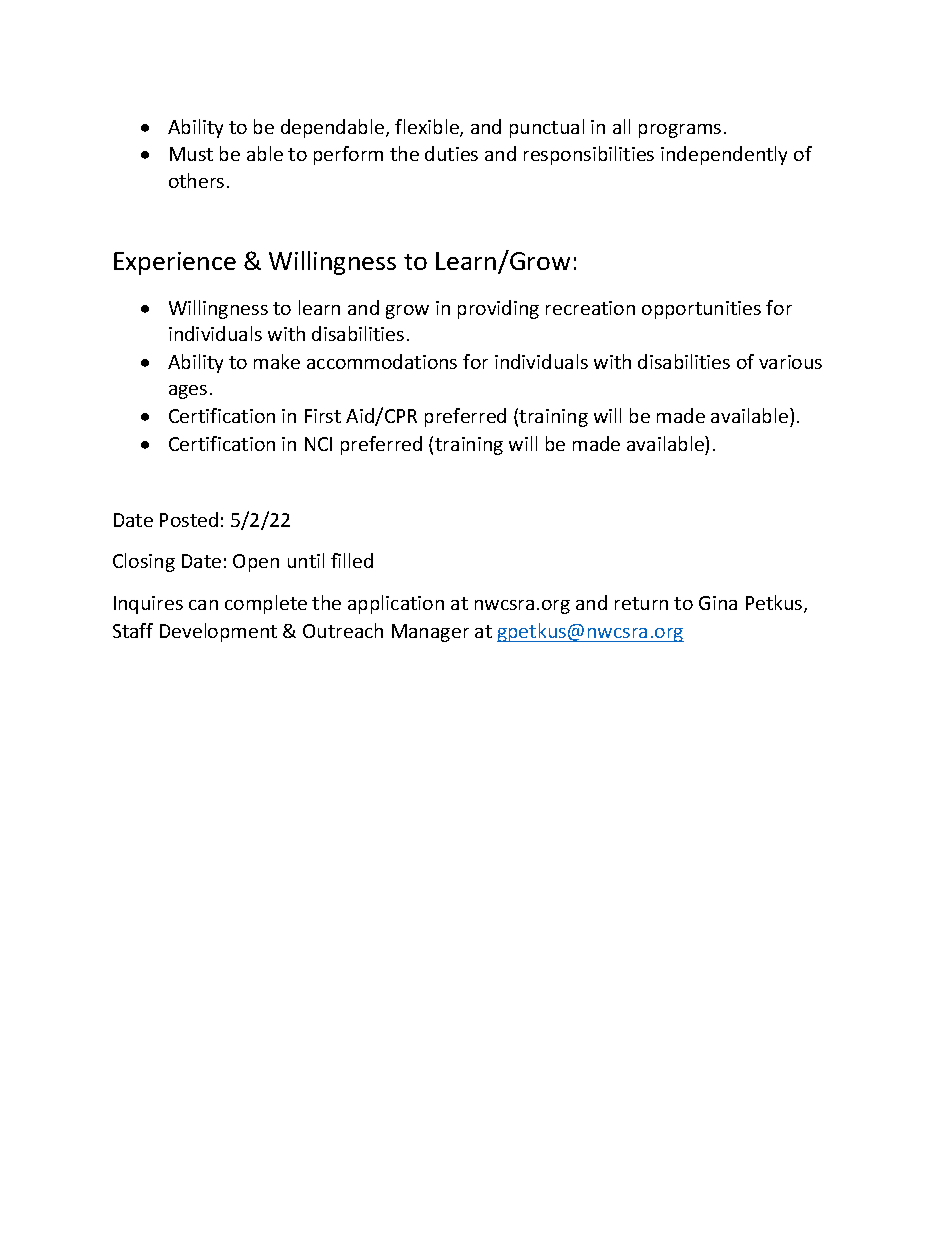  What do you see at coordinates (718, 603) in the image?
I see `Gina` at bounding box center [718, 603].
